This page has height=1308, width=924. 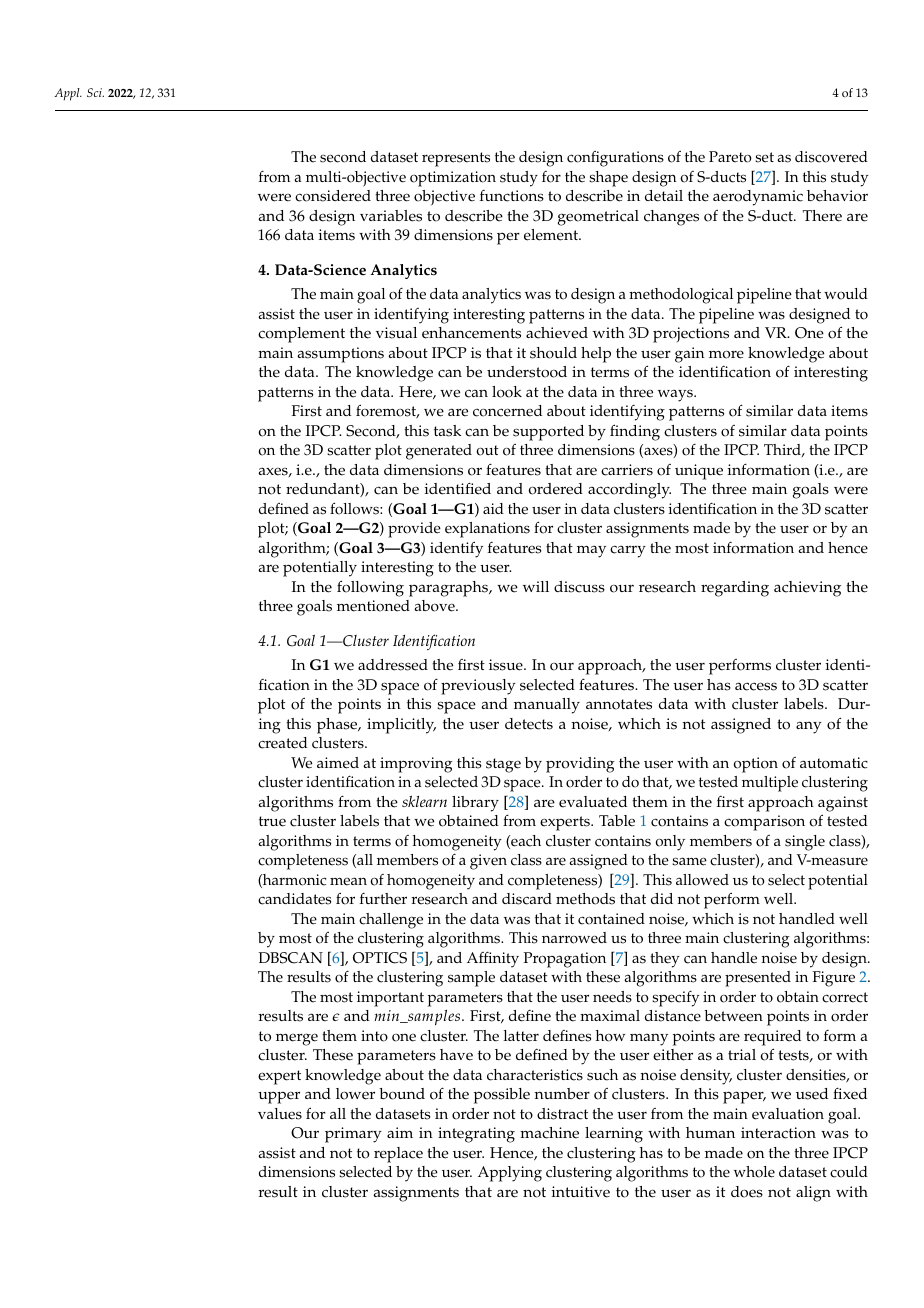 What do you see at coordinates (758, 198) in the page?
I see `aerodynamic` at bounding box center [758, 198].
